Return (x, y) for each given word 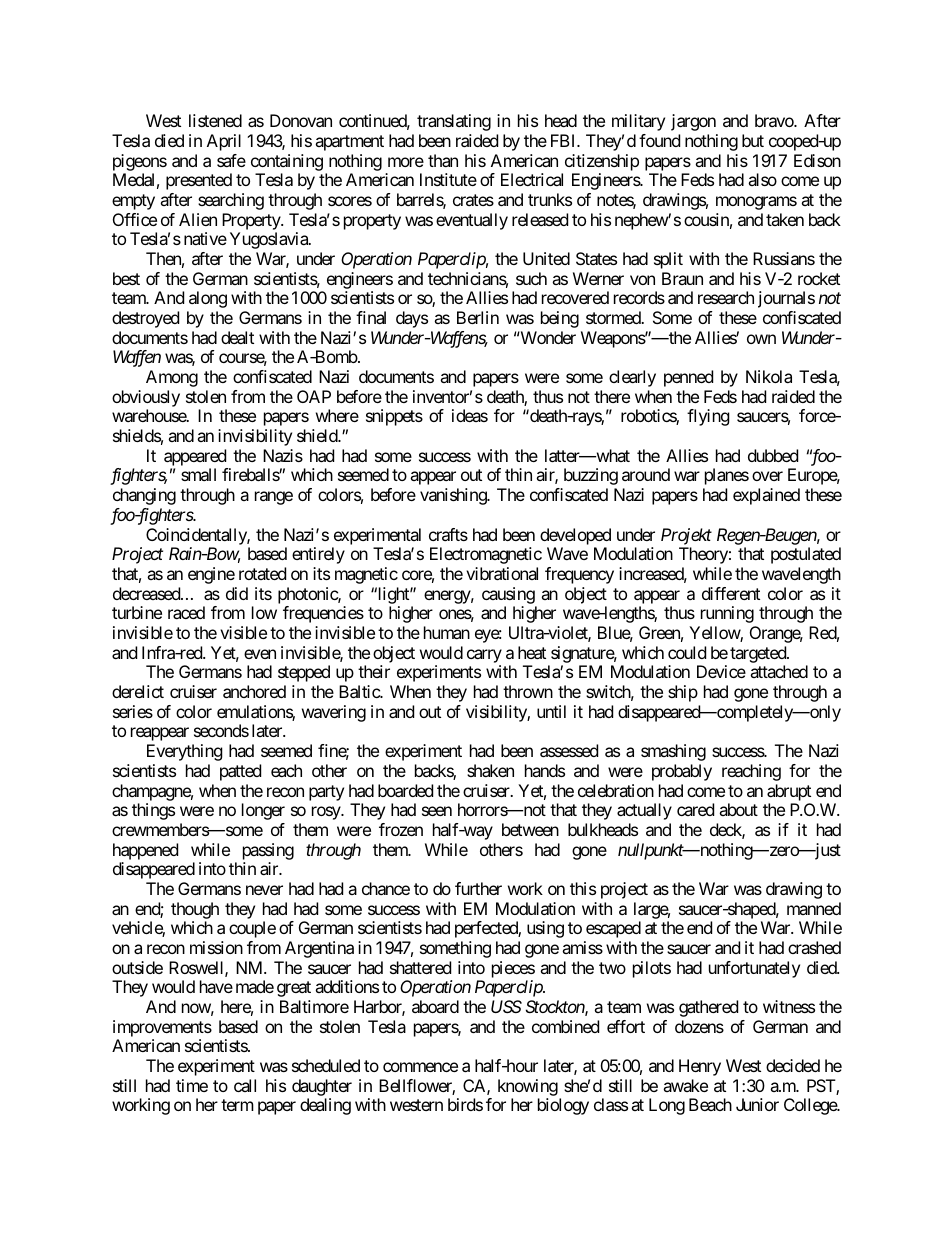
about (738, 809)
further (478, 888)
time (192, 1085)
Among (172, 378)
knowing (528, 1087)
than (443, 160)
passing (268, 851)
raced (186, 612)
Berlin (478, 317)
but (753, 140)
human (447, 632)
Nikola (769, 376)
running (727, 614)
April (224, 142)
